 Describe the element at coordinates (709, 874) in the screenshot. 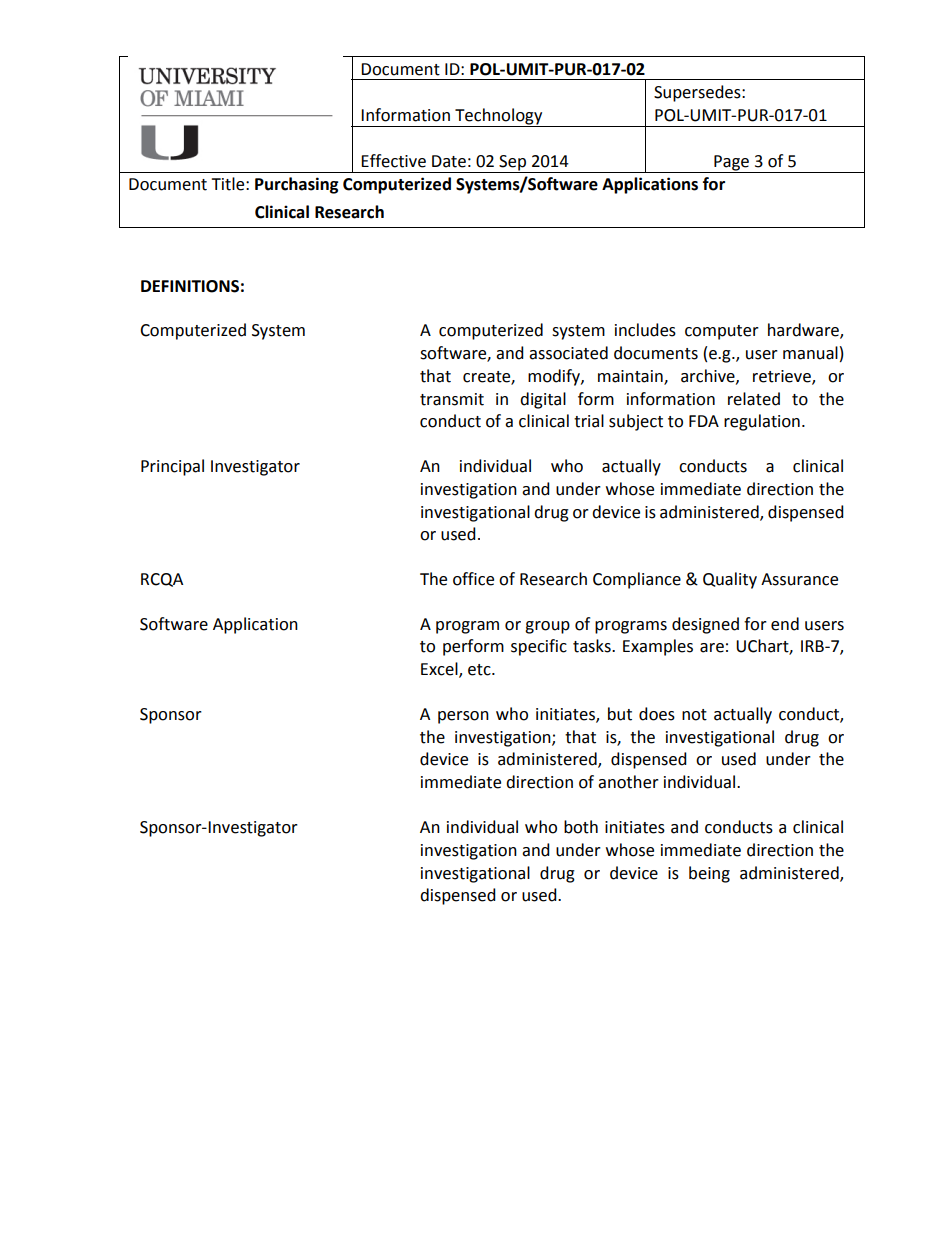

I see `being` at that location.
